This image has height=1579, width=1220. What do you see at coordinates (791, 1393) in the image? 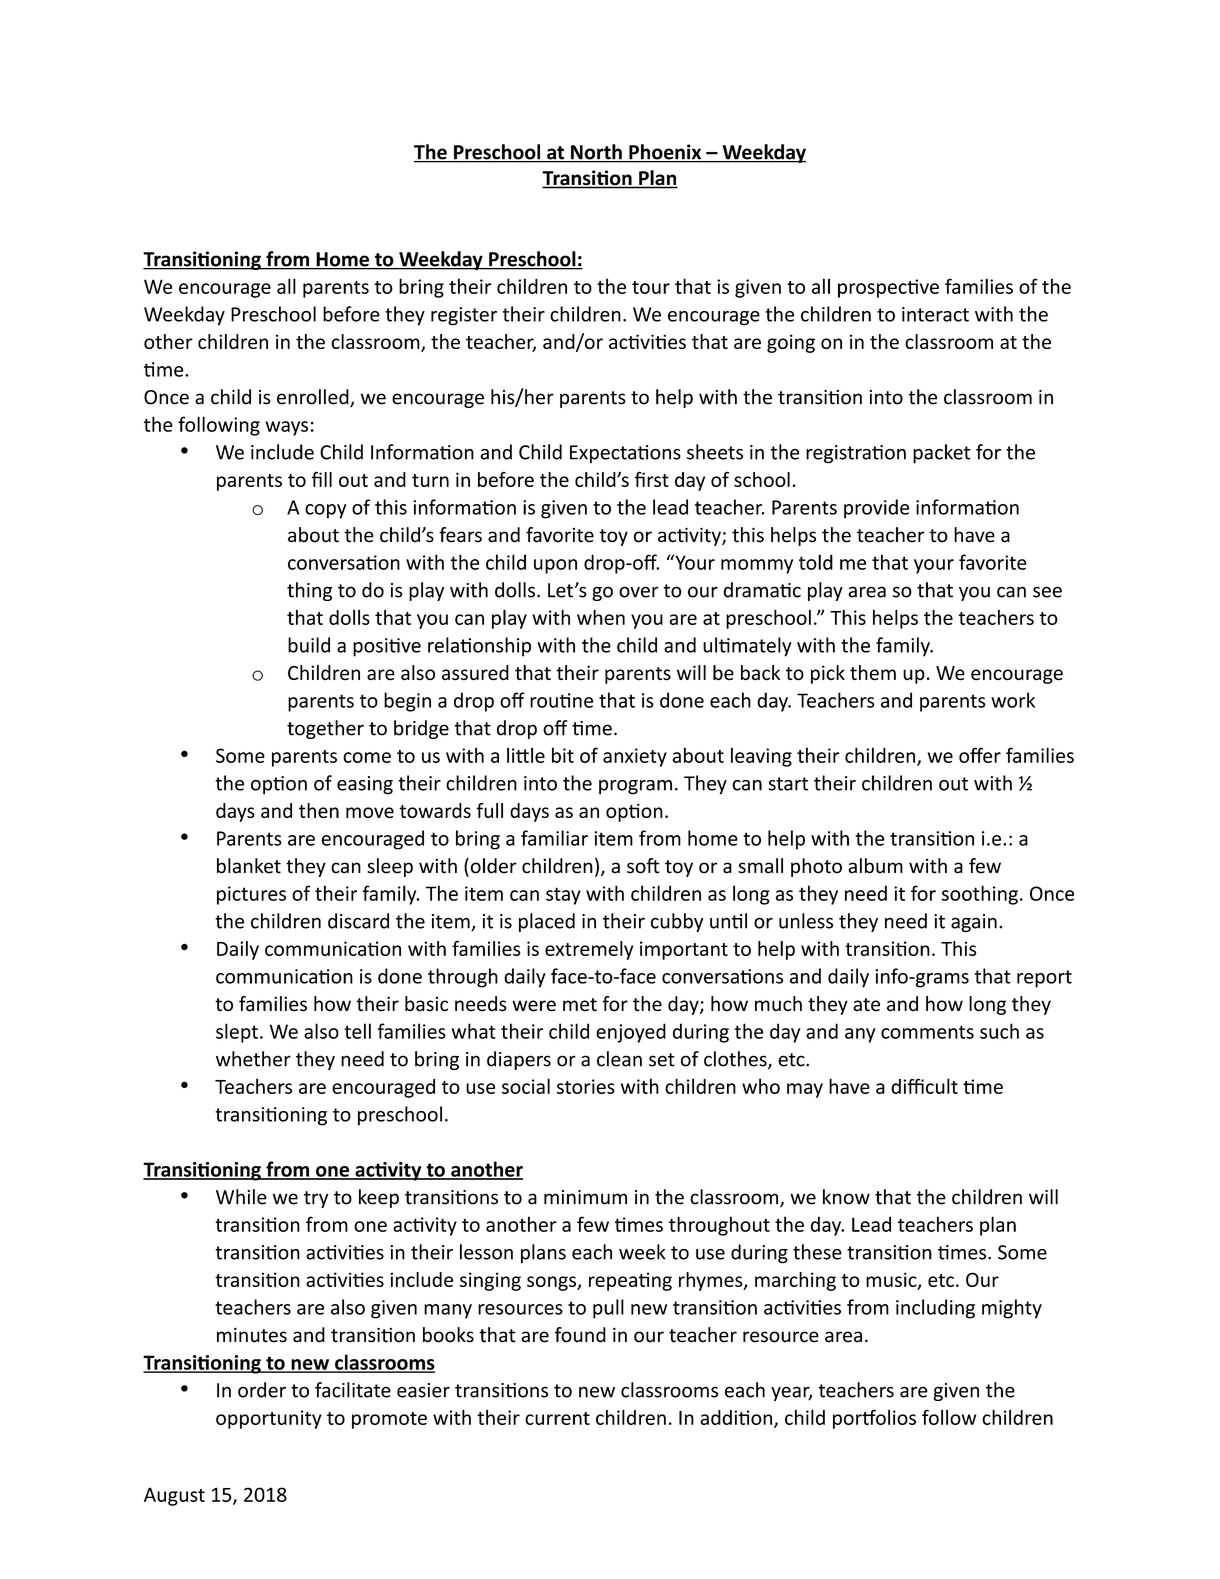
I see `year` at bounding box center [791, 1393].
